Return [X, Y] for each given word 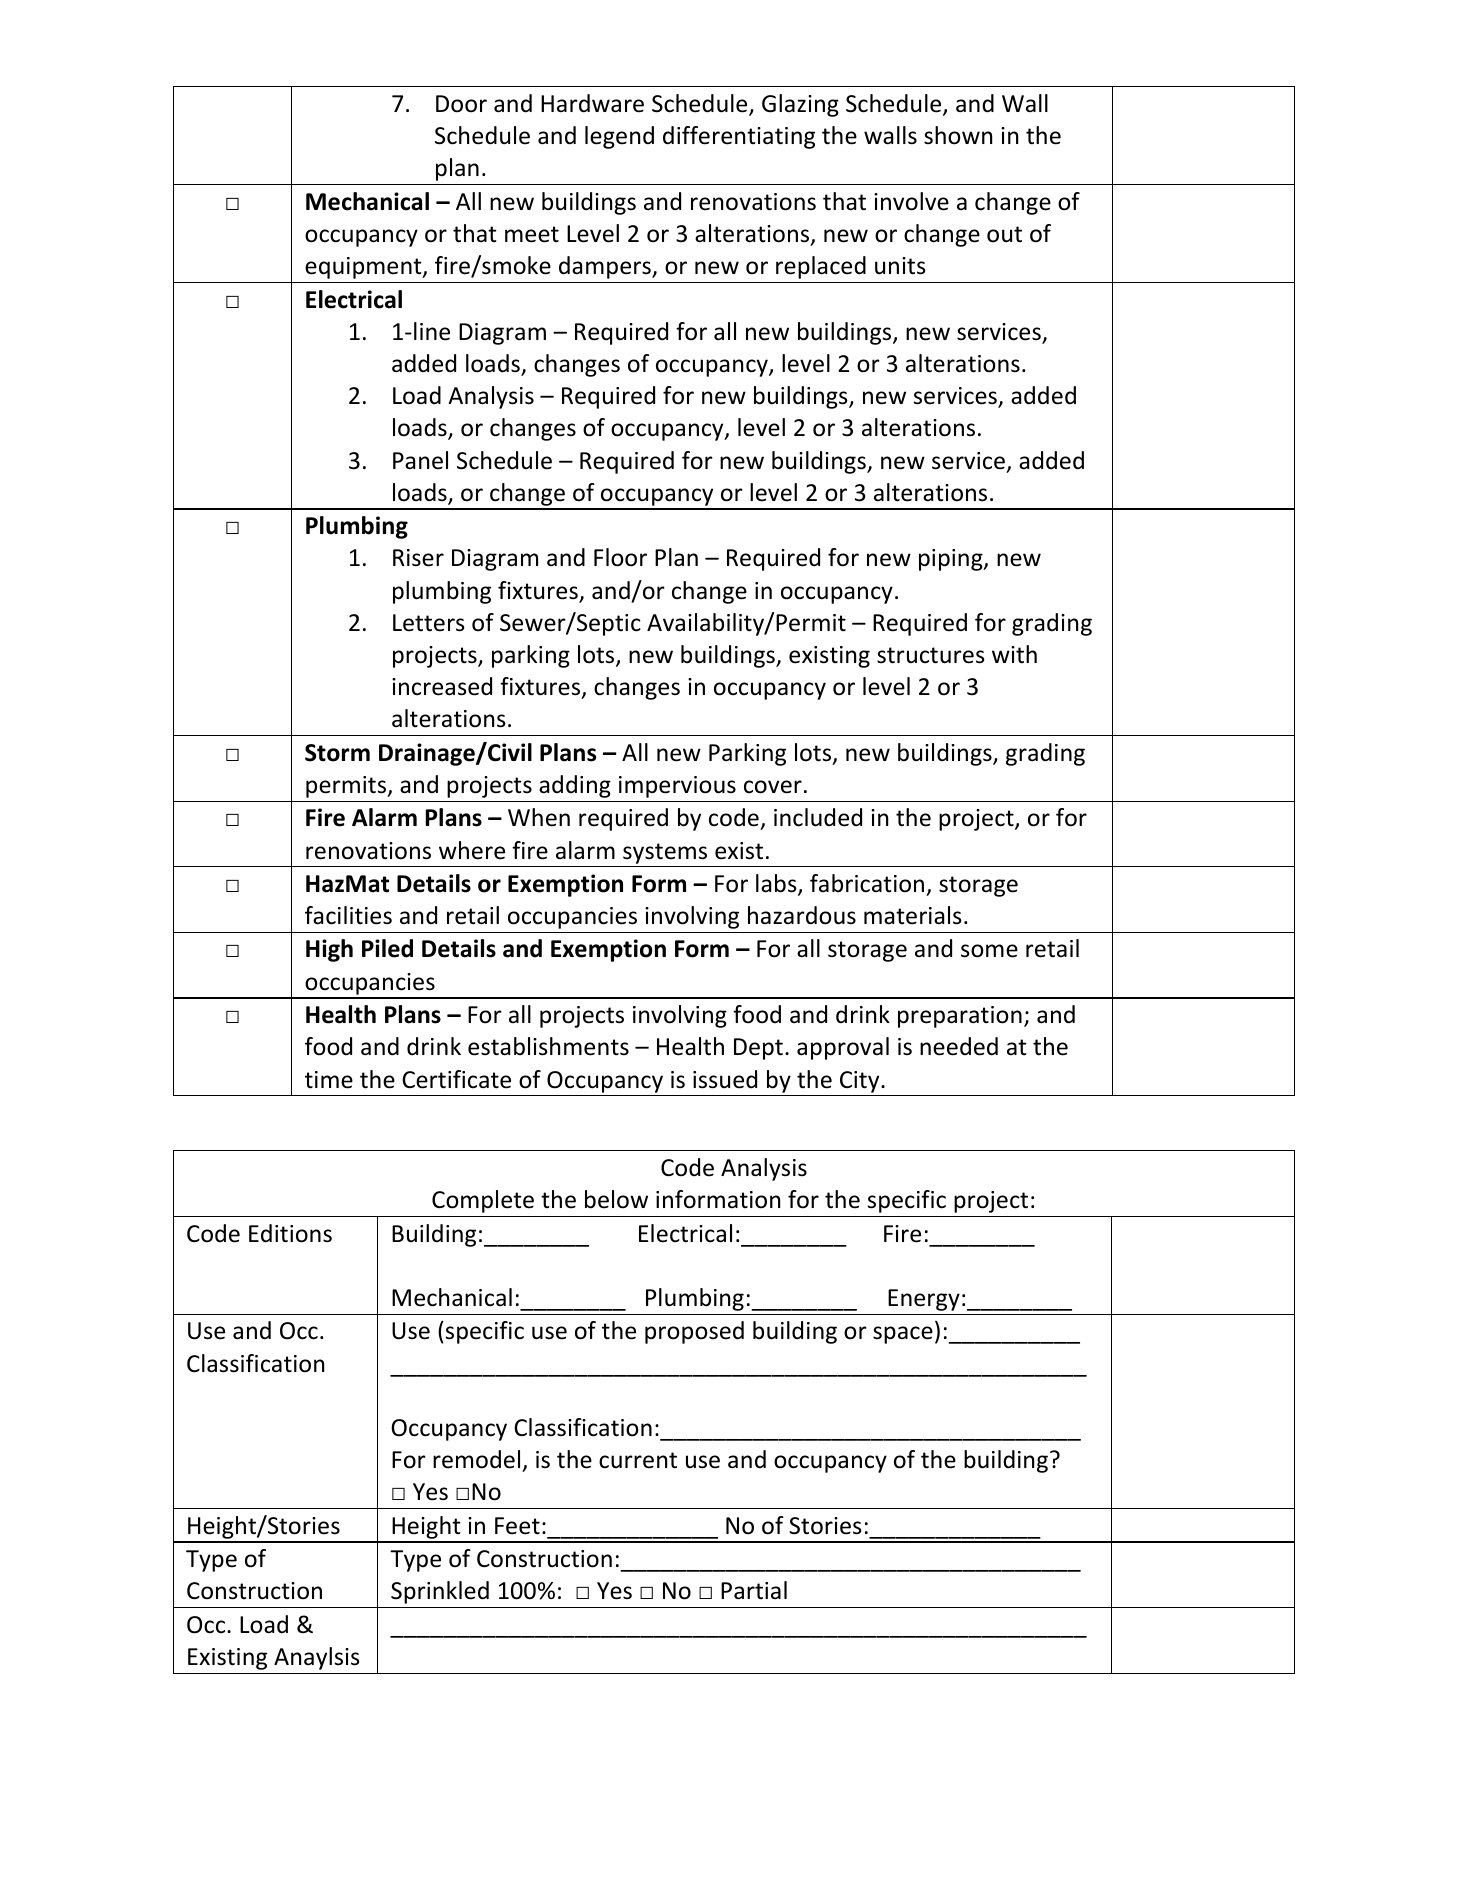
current [638, 1460]
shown [958, 135]
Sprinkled [440, 1592]
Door [461, 104]
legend [619, 137]
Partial [754, 1590]
